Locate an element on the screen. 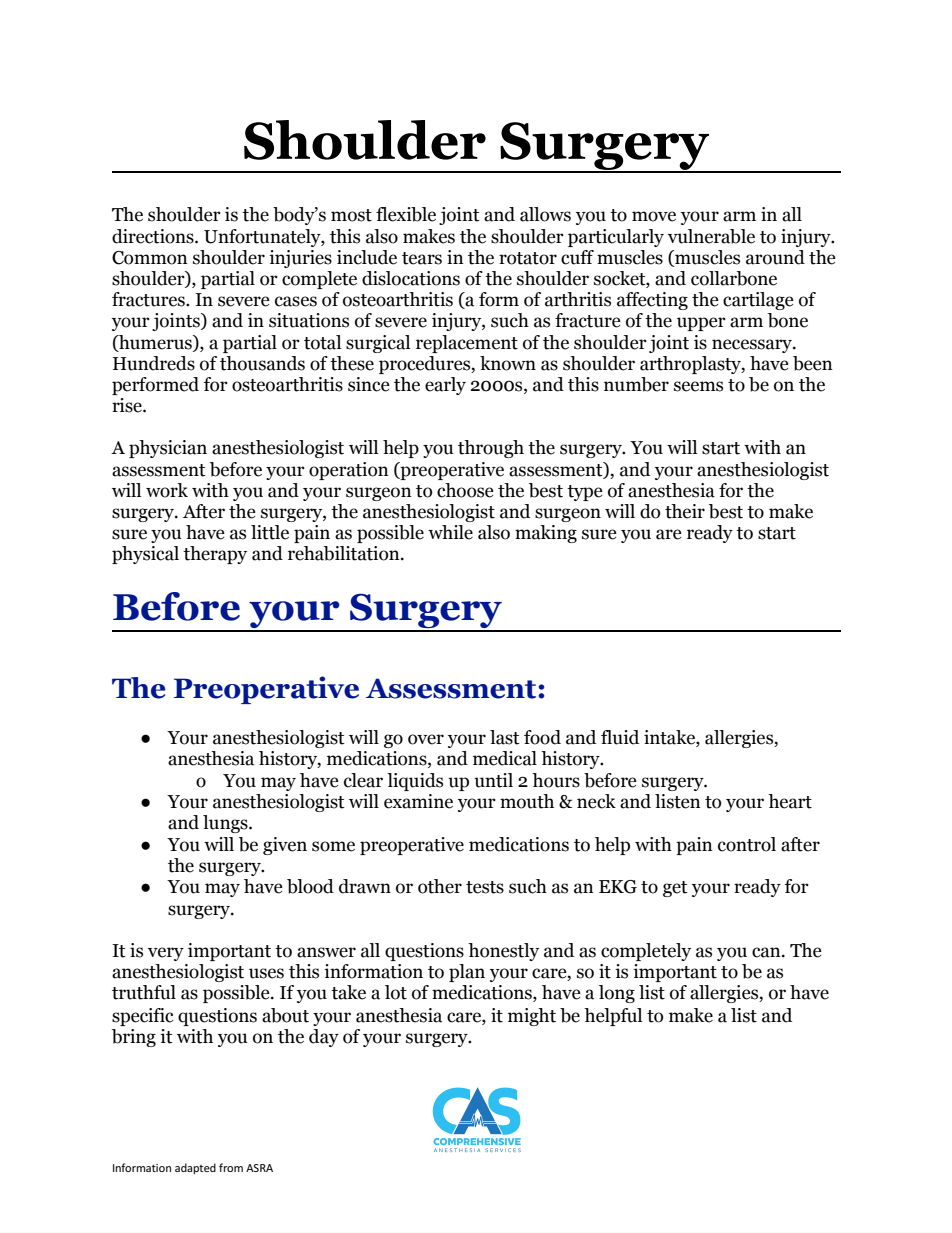  over is located at coordinates (426, 739).
